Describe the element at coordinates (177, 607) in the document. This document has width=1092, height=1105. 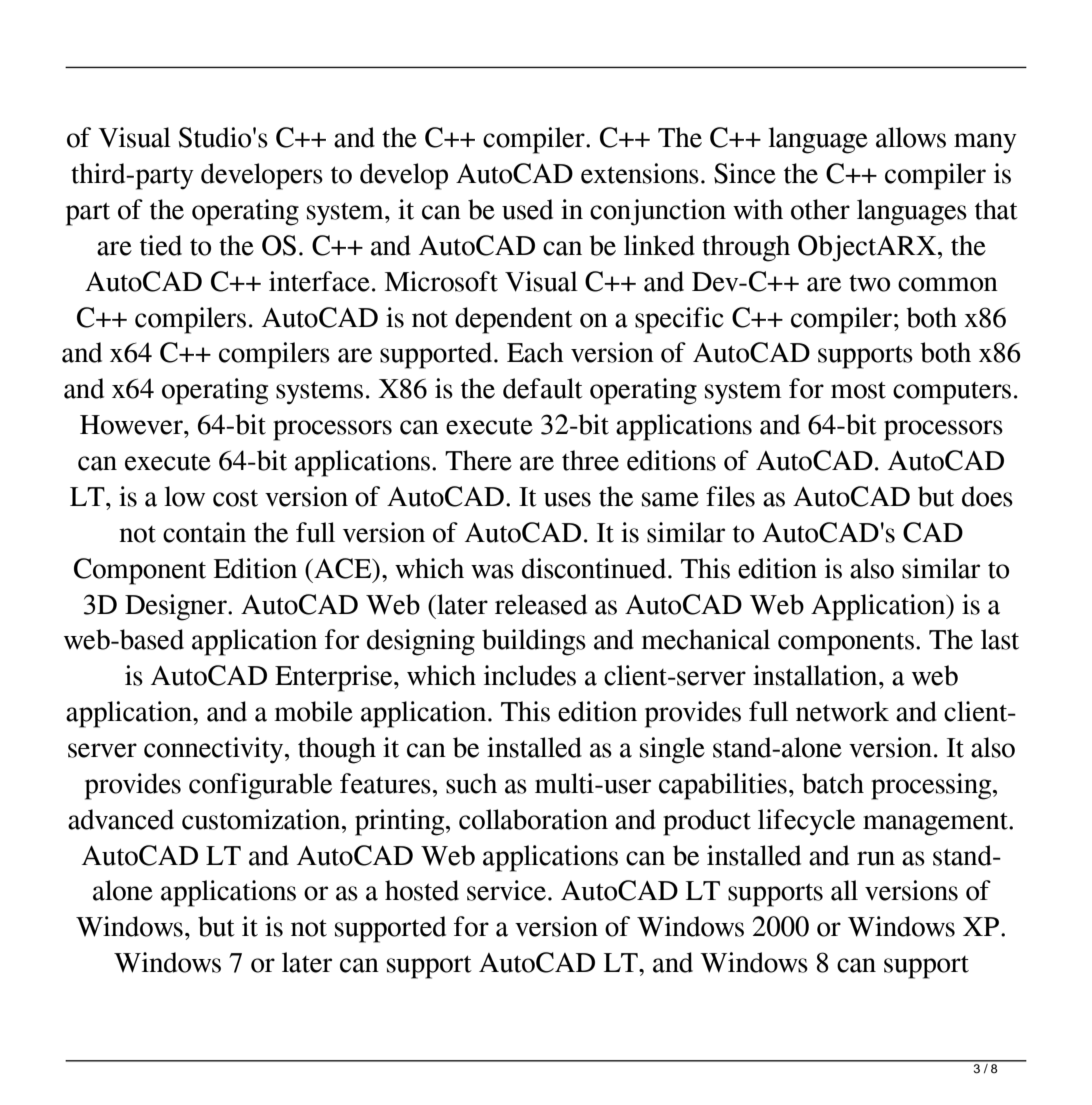
I see `Designer` at that location.
